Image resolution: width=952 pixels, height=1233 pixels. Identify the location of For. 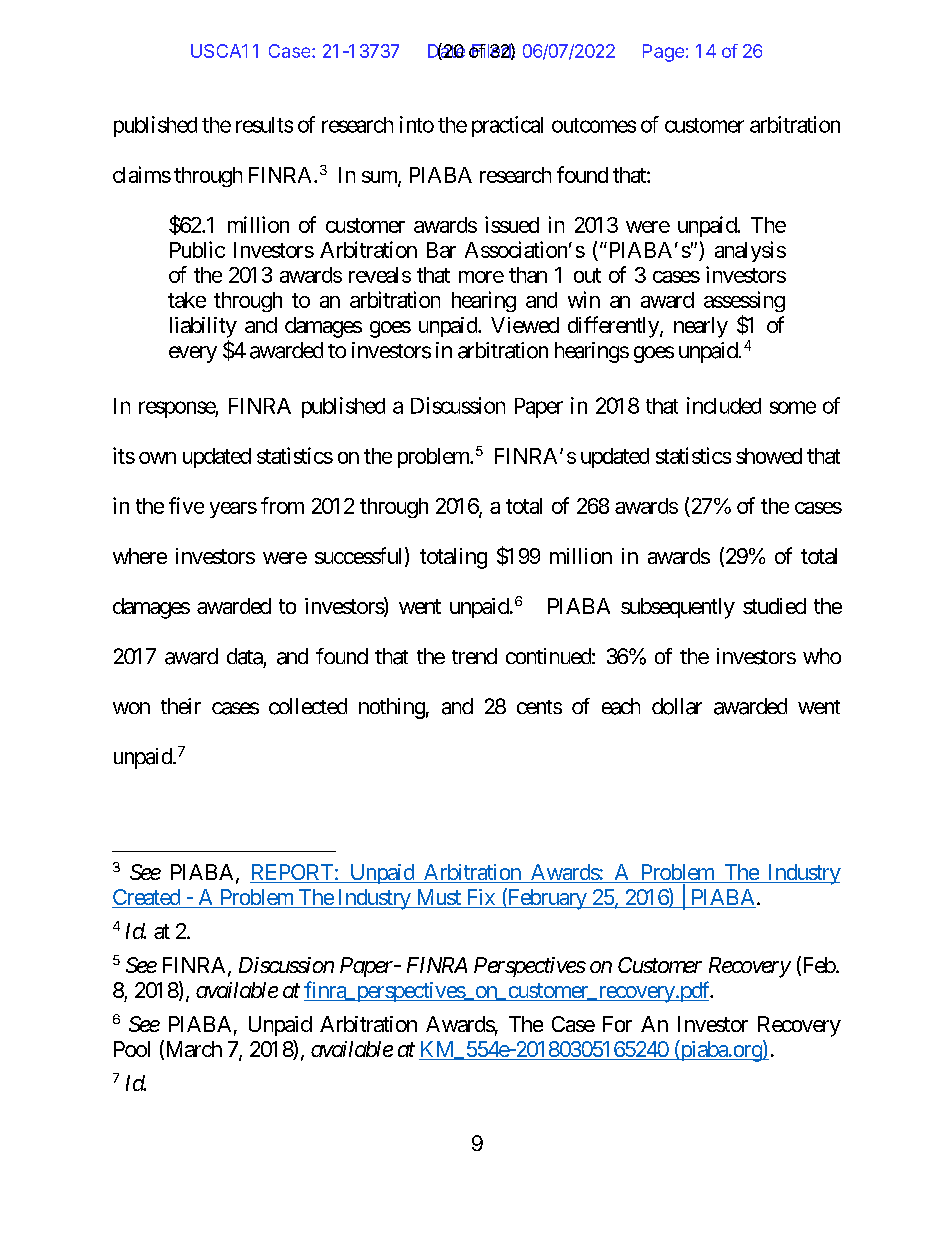
(617, 1024).
